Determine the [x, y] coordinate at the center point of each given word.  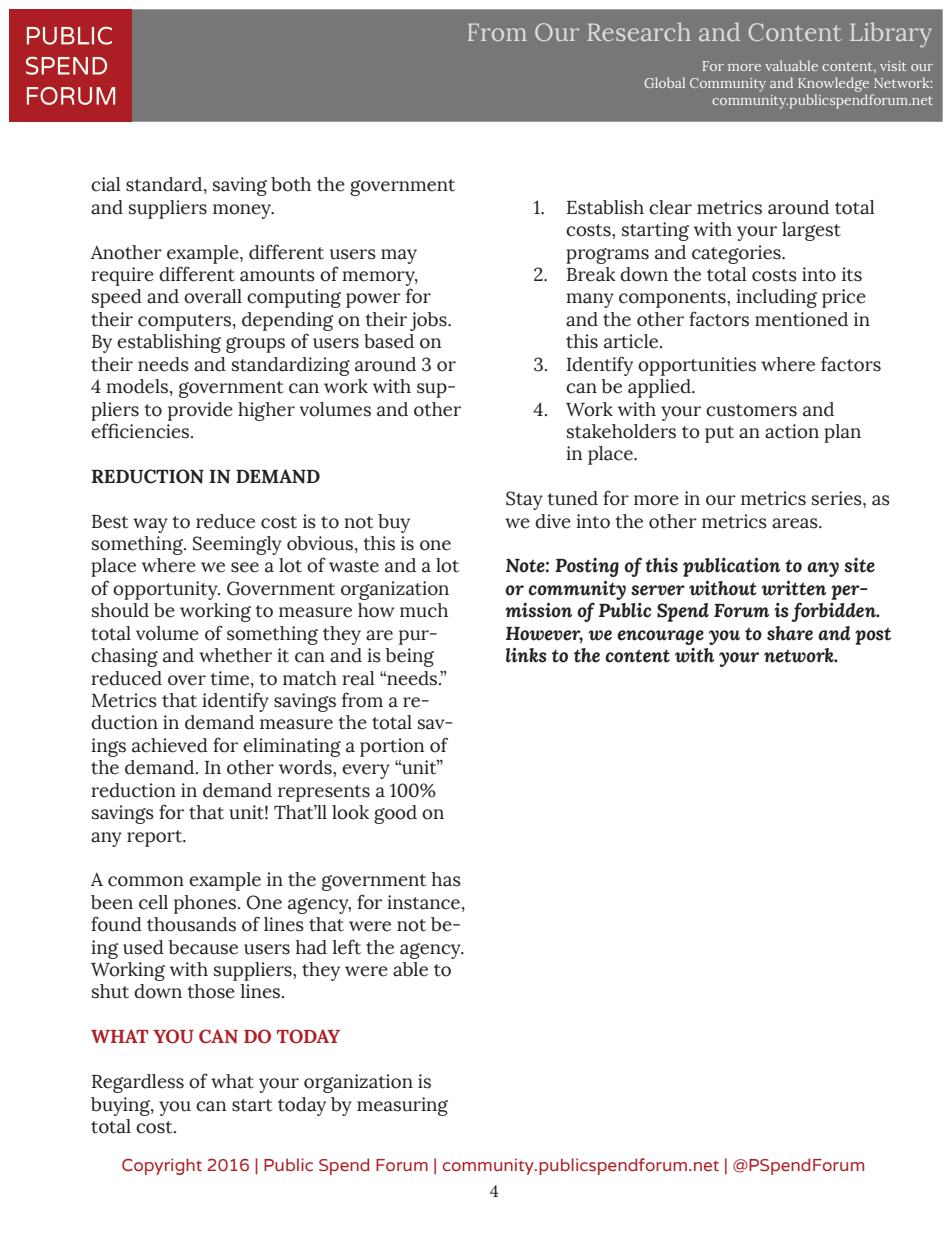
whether [235, 655]
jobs [429, 321]
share [790, 633]
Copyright [162, 1166]
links [526, 655]
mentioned [801, 319]
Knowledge [835, 86]
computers [184, 322]
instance [423, 902]
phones [205, 904]
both [291, 184]
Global [664, 82]
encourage [660, 637]
